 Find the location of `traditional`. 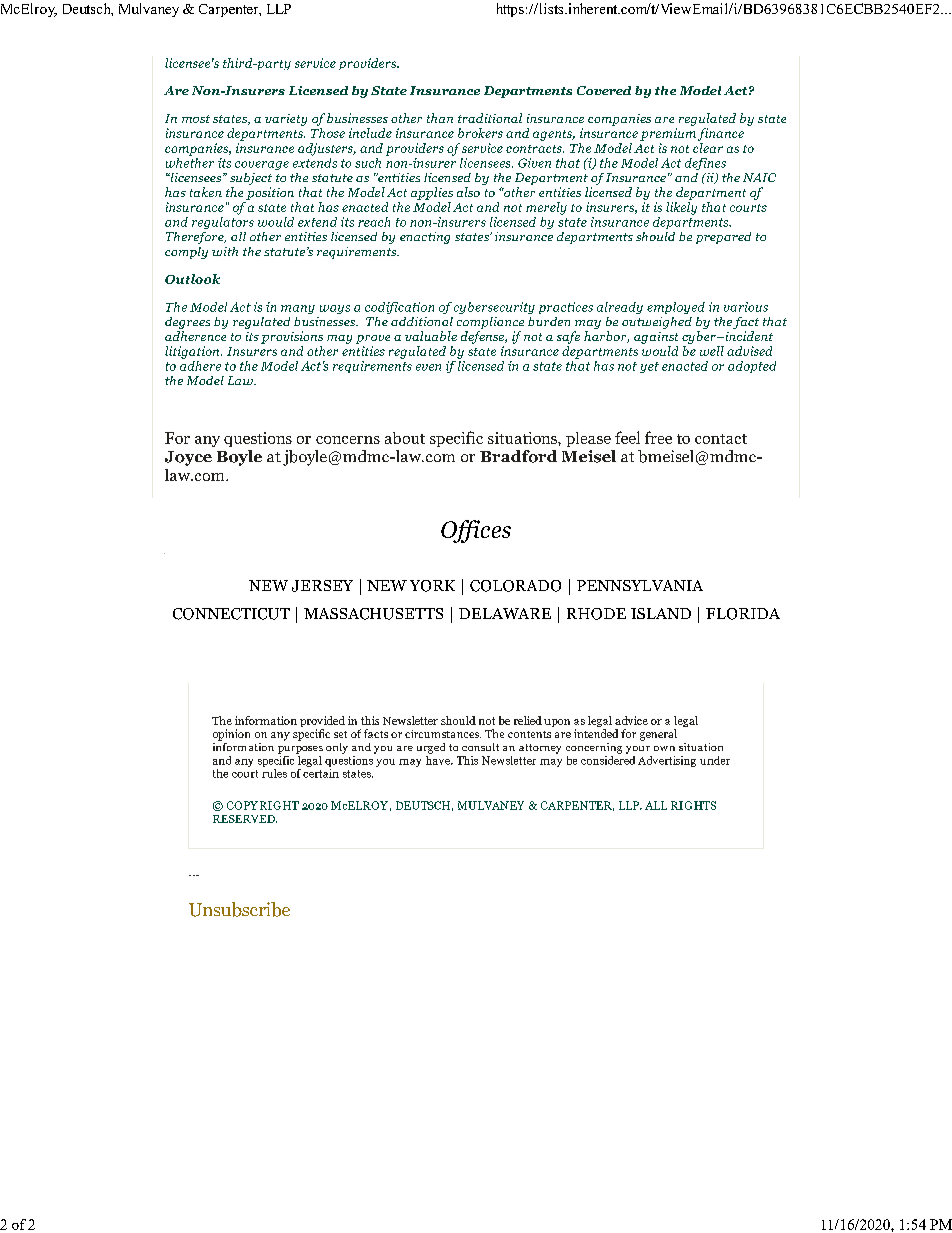

traditional is located at coordinates (490, 118).
